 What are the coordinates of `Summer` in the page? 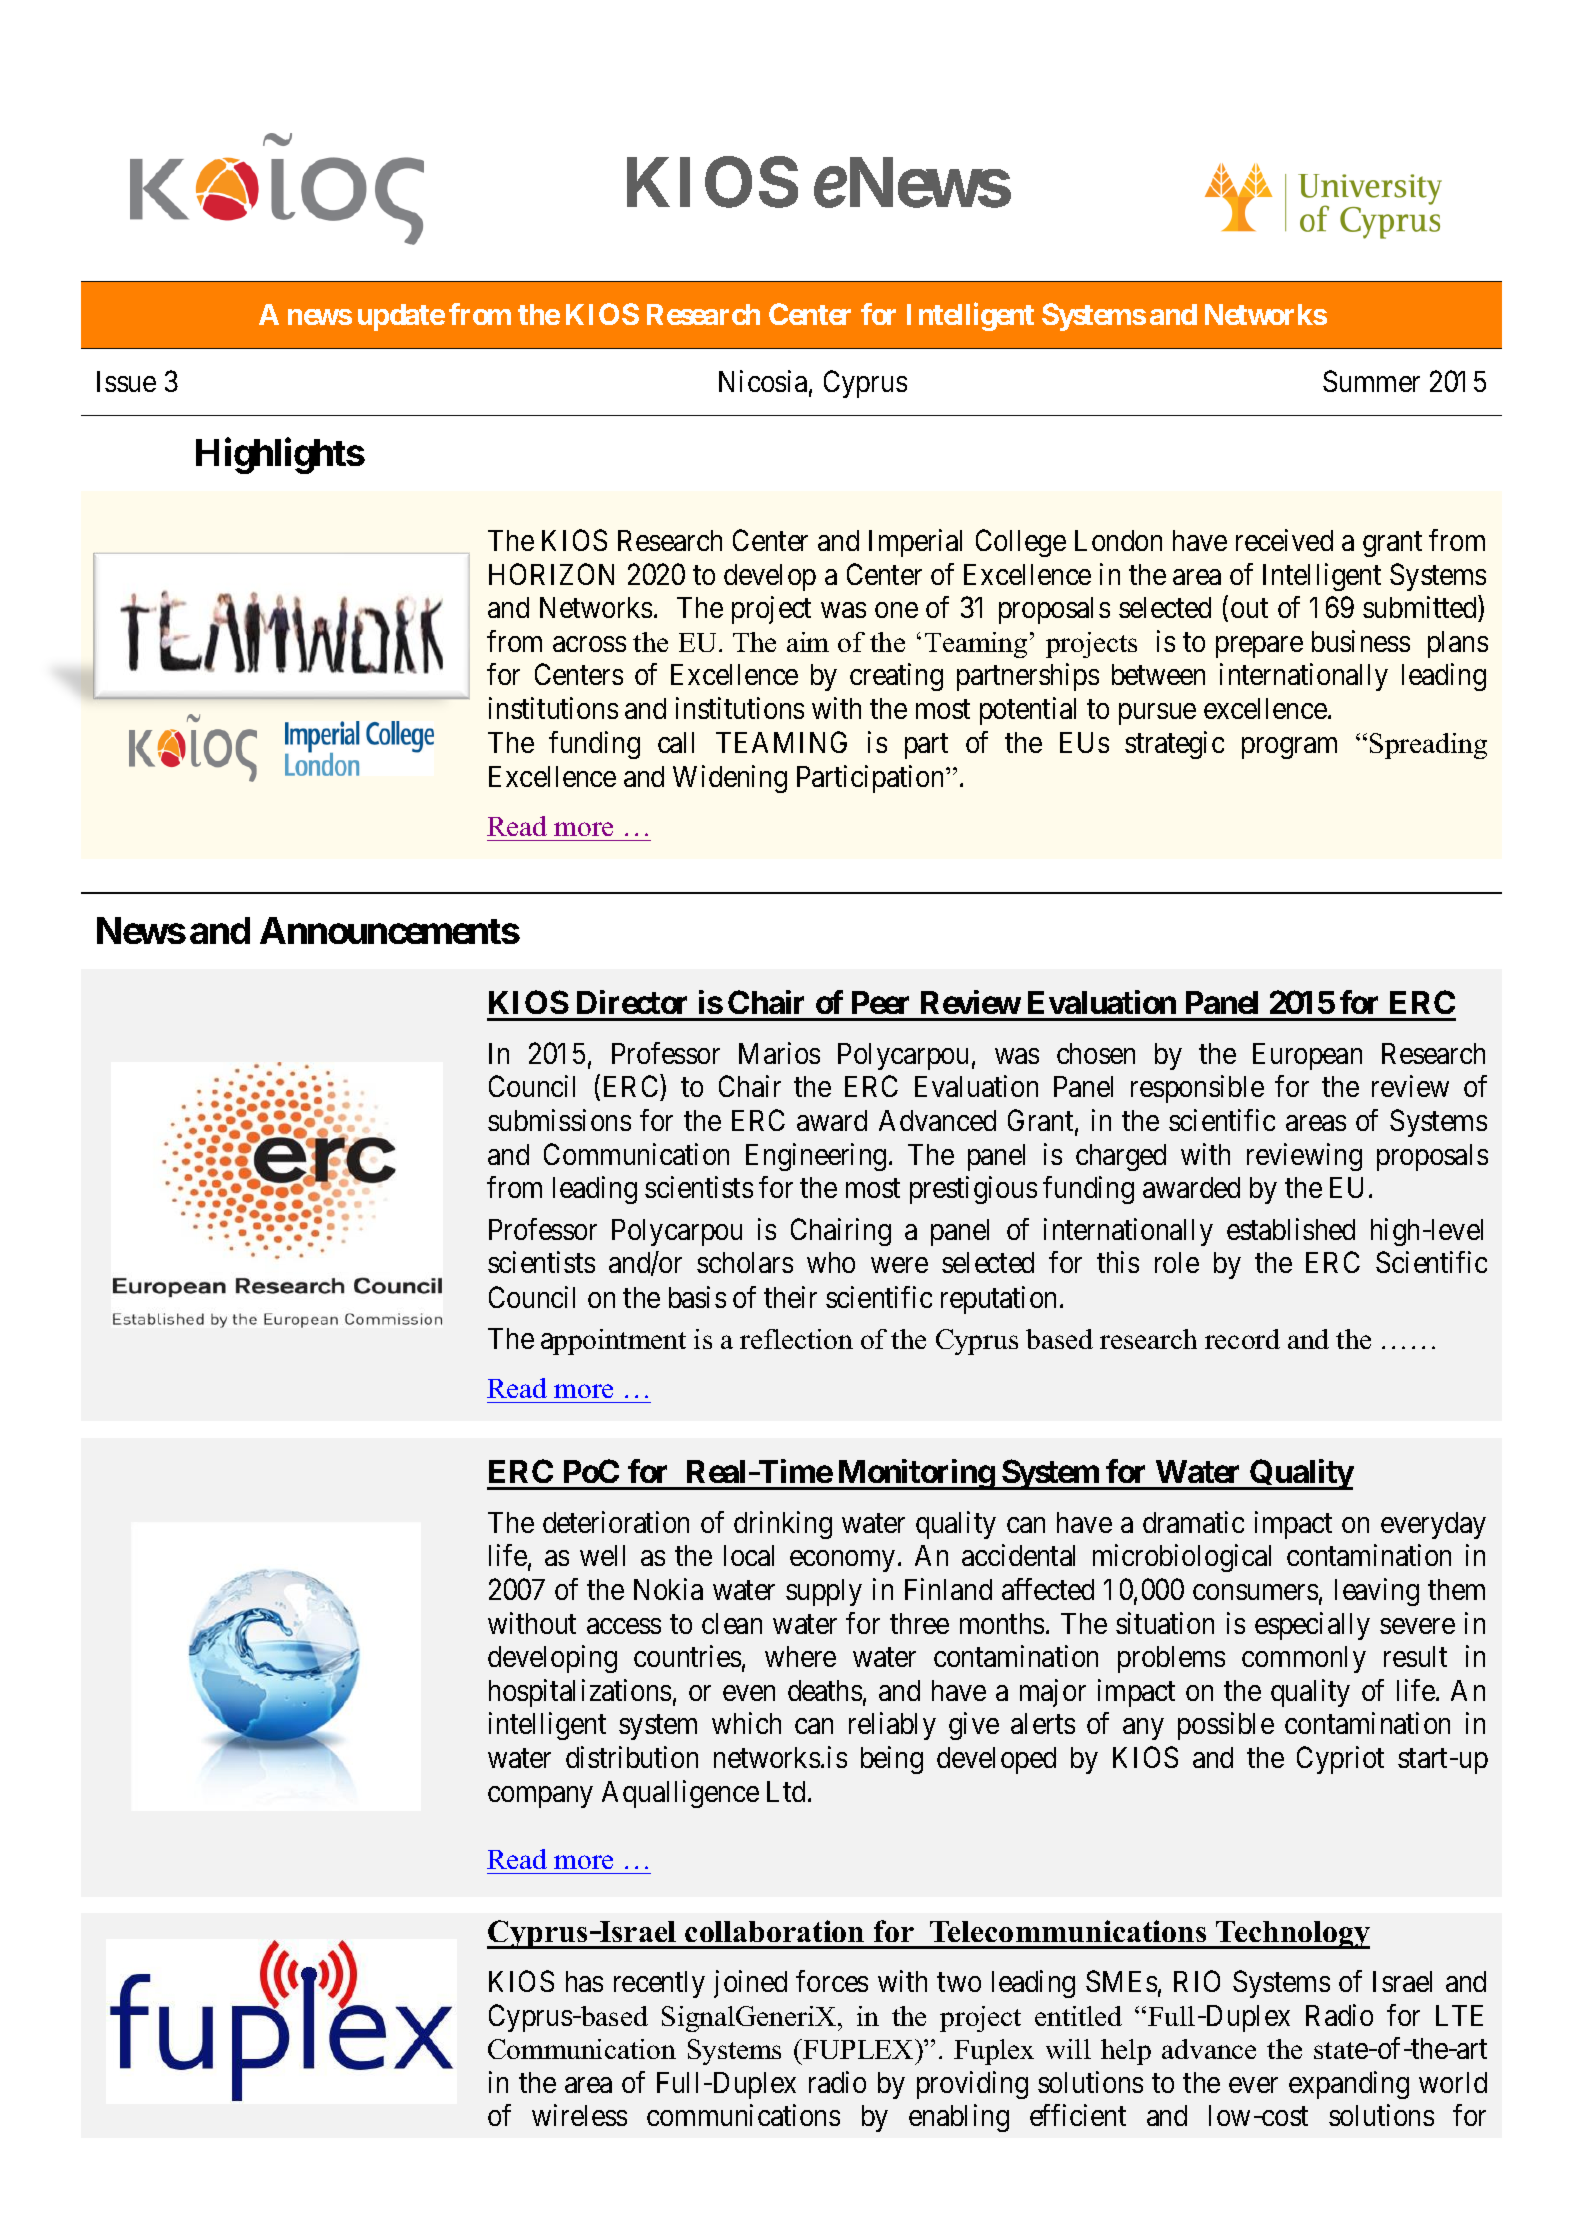 It's located at (1371, 381).
